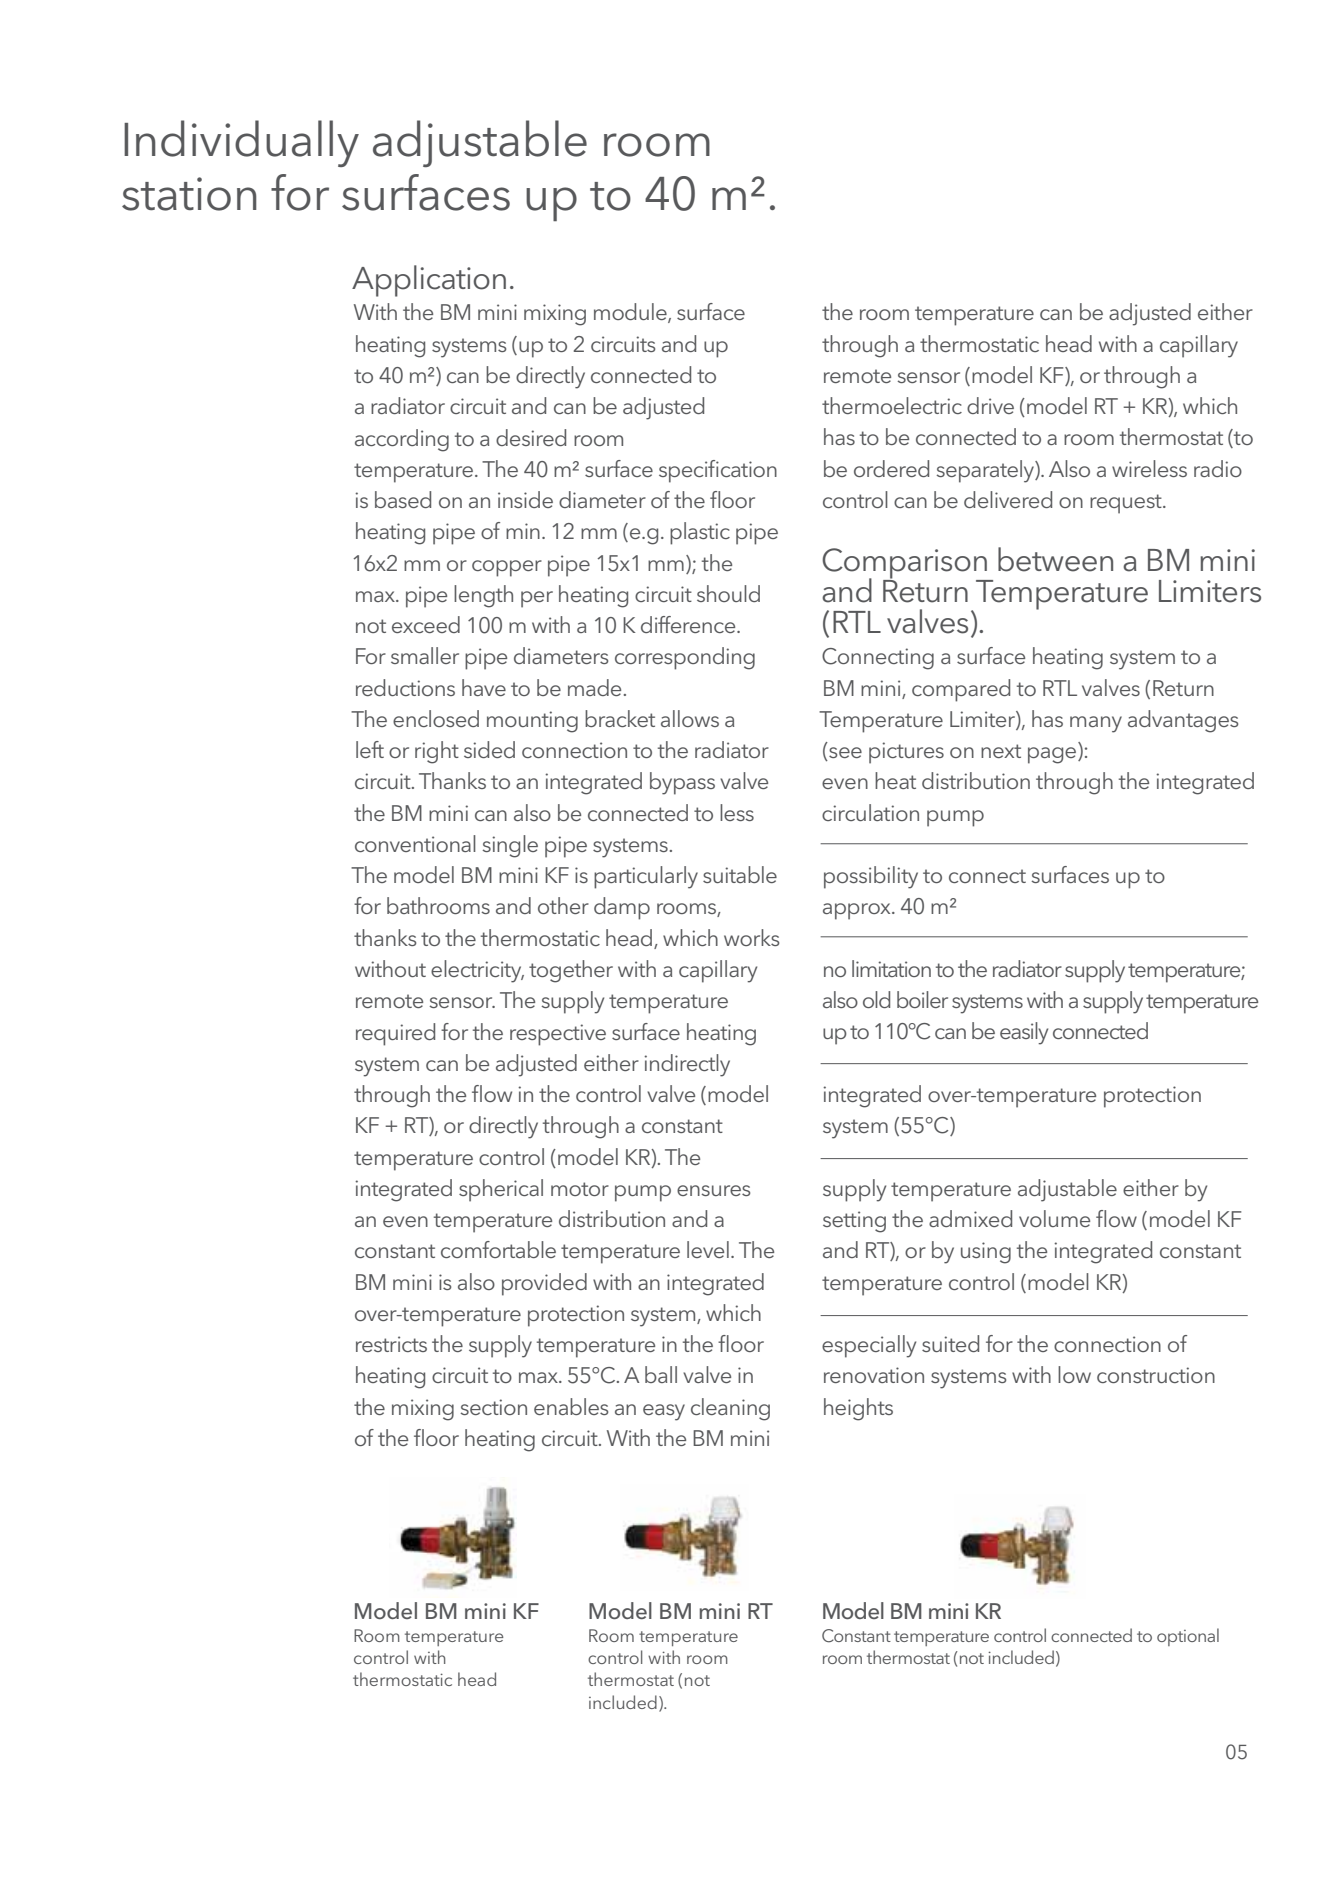 This screenshot has height=1880, width=1329. What do you see at coordinates (241, 143) in the screenshot?
I see `Individually` at bounding box center [241, 143].
